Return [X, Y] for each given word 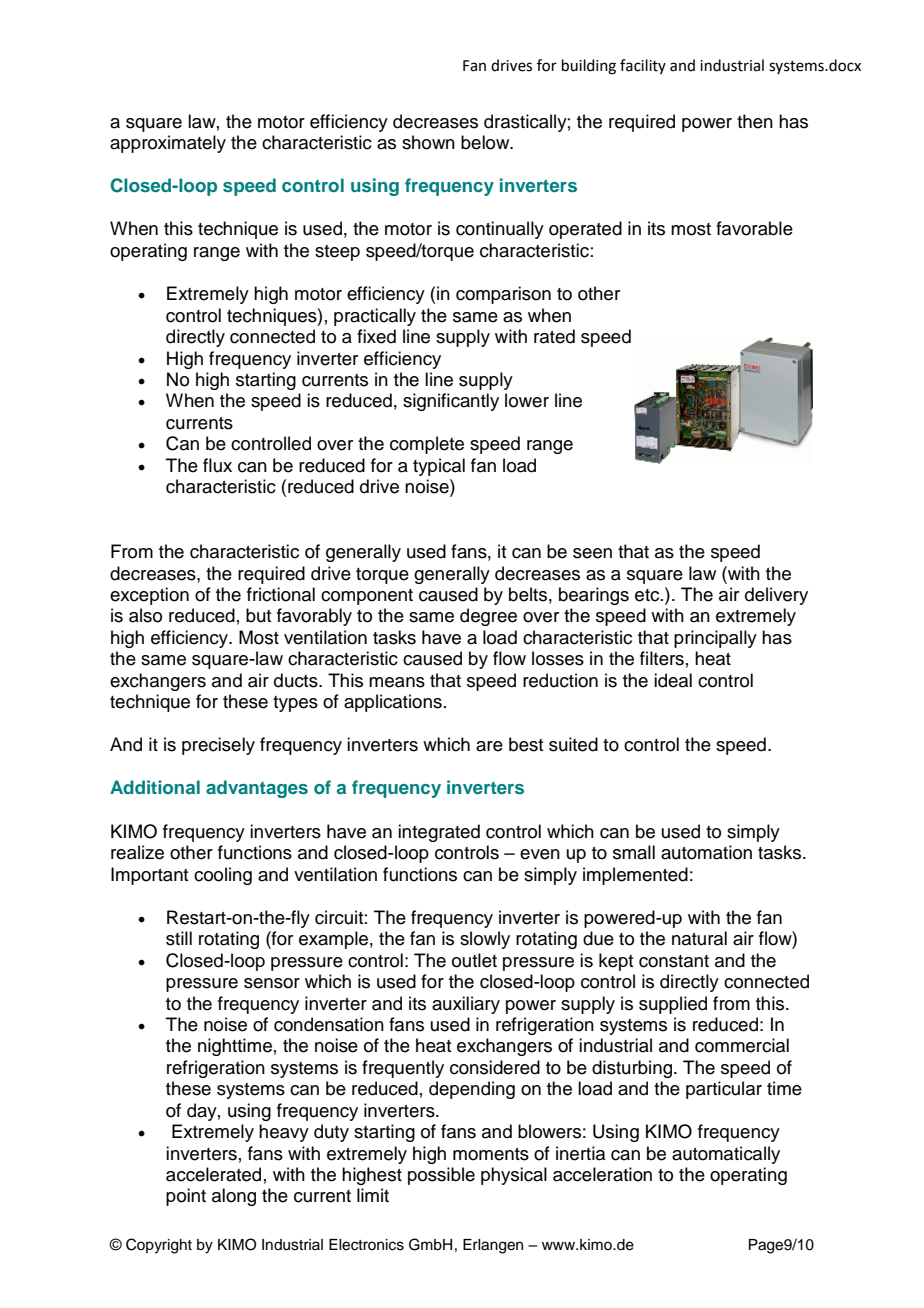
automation [706, 852]
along [234, 1197]
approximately [168, 144]
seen [592, 553]
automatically [726, 1155]
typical [439, 467]
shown [428, 142]
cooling [223, 876]
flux [217, 465]
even [540, 854]
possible [441, 1176]
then [755, 121]
